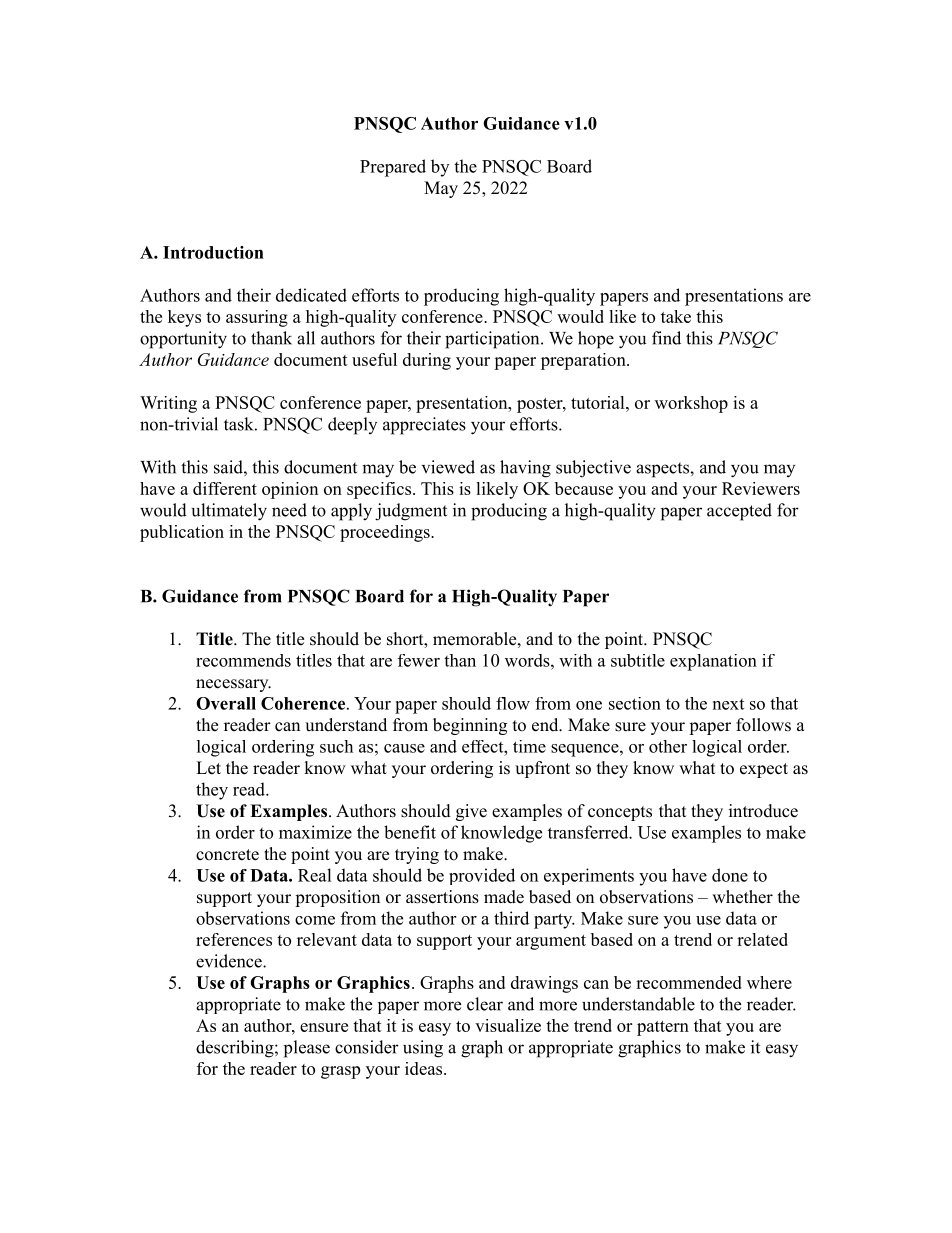 This image has width=952, height=1233. I want to click on beginning, so click(470, 726).
